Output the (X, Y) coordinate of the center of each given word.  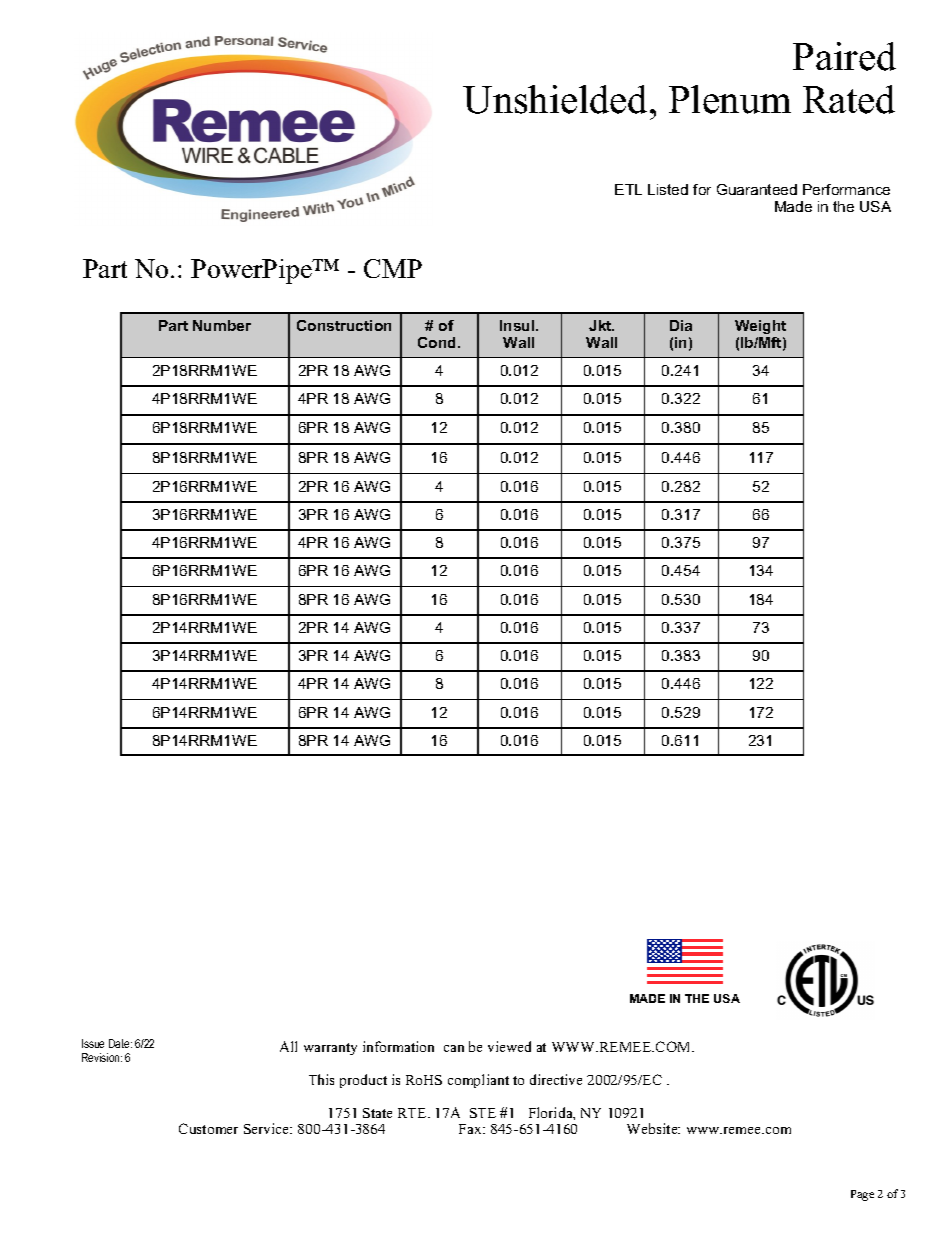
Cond (438, 342)
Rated (849, 99)
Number (222, 325)
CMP (393, 268)
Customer (208, 1128)
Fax (471, 1129)
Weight (760, 327)
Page (862, 1195)
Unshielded (557, 99)
